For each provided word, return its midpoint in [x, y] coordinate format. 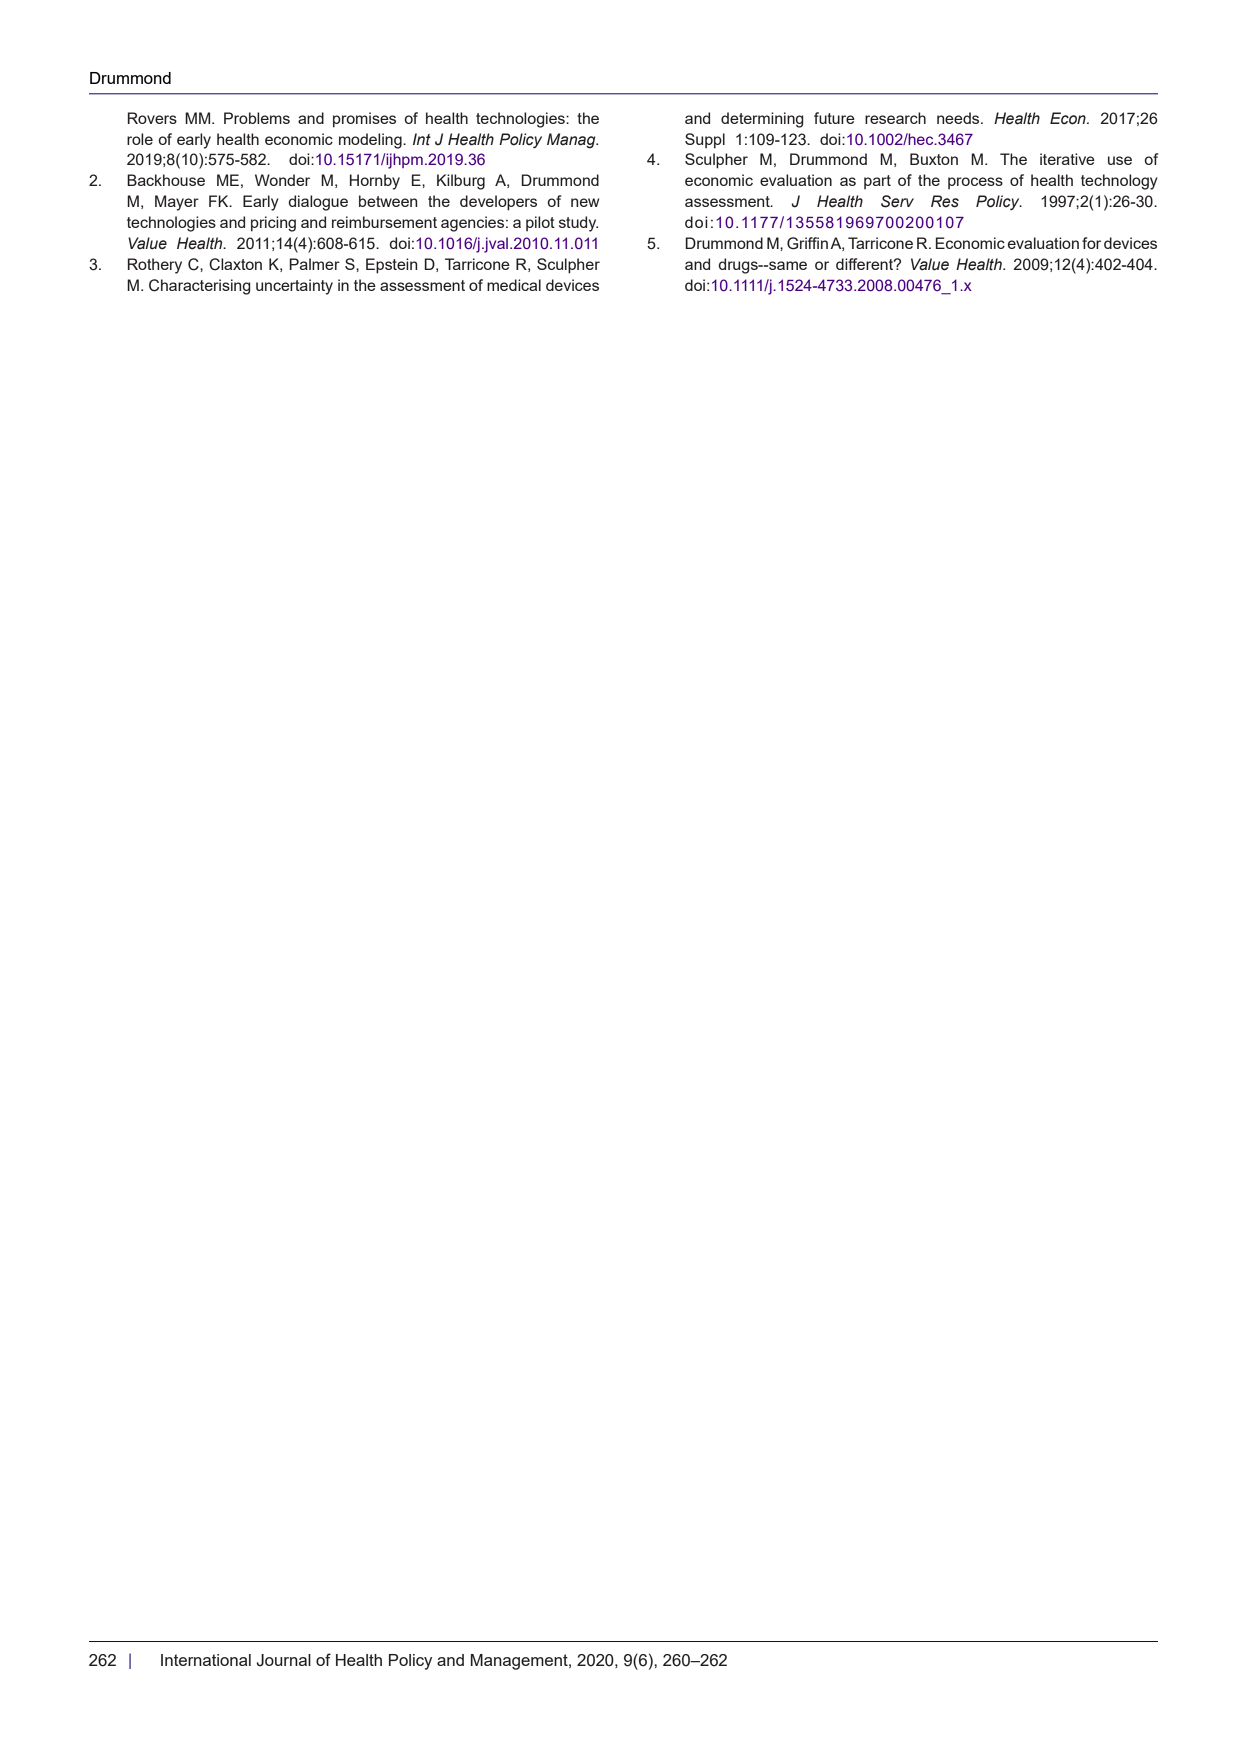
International [206, 1660]
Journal [283, 1660]
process [975, 183]
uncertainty [294, 287]
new [585, 202]
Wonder [282, 180]
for [1091, 243]
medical [514, 285]
